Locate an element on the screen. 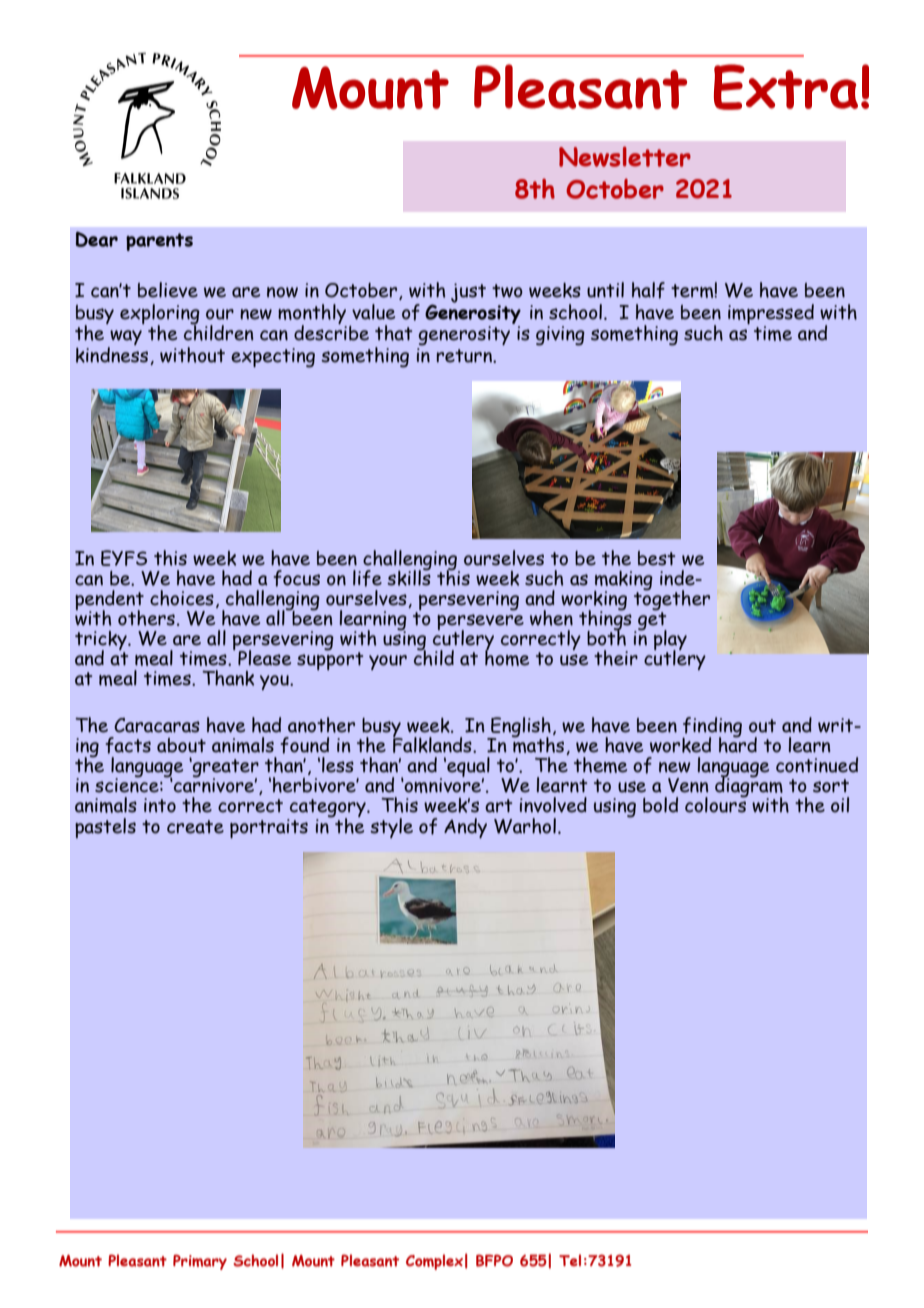  parents is located at coordinates (159, 242).
